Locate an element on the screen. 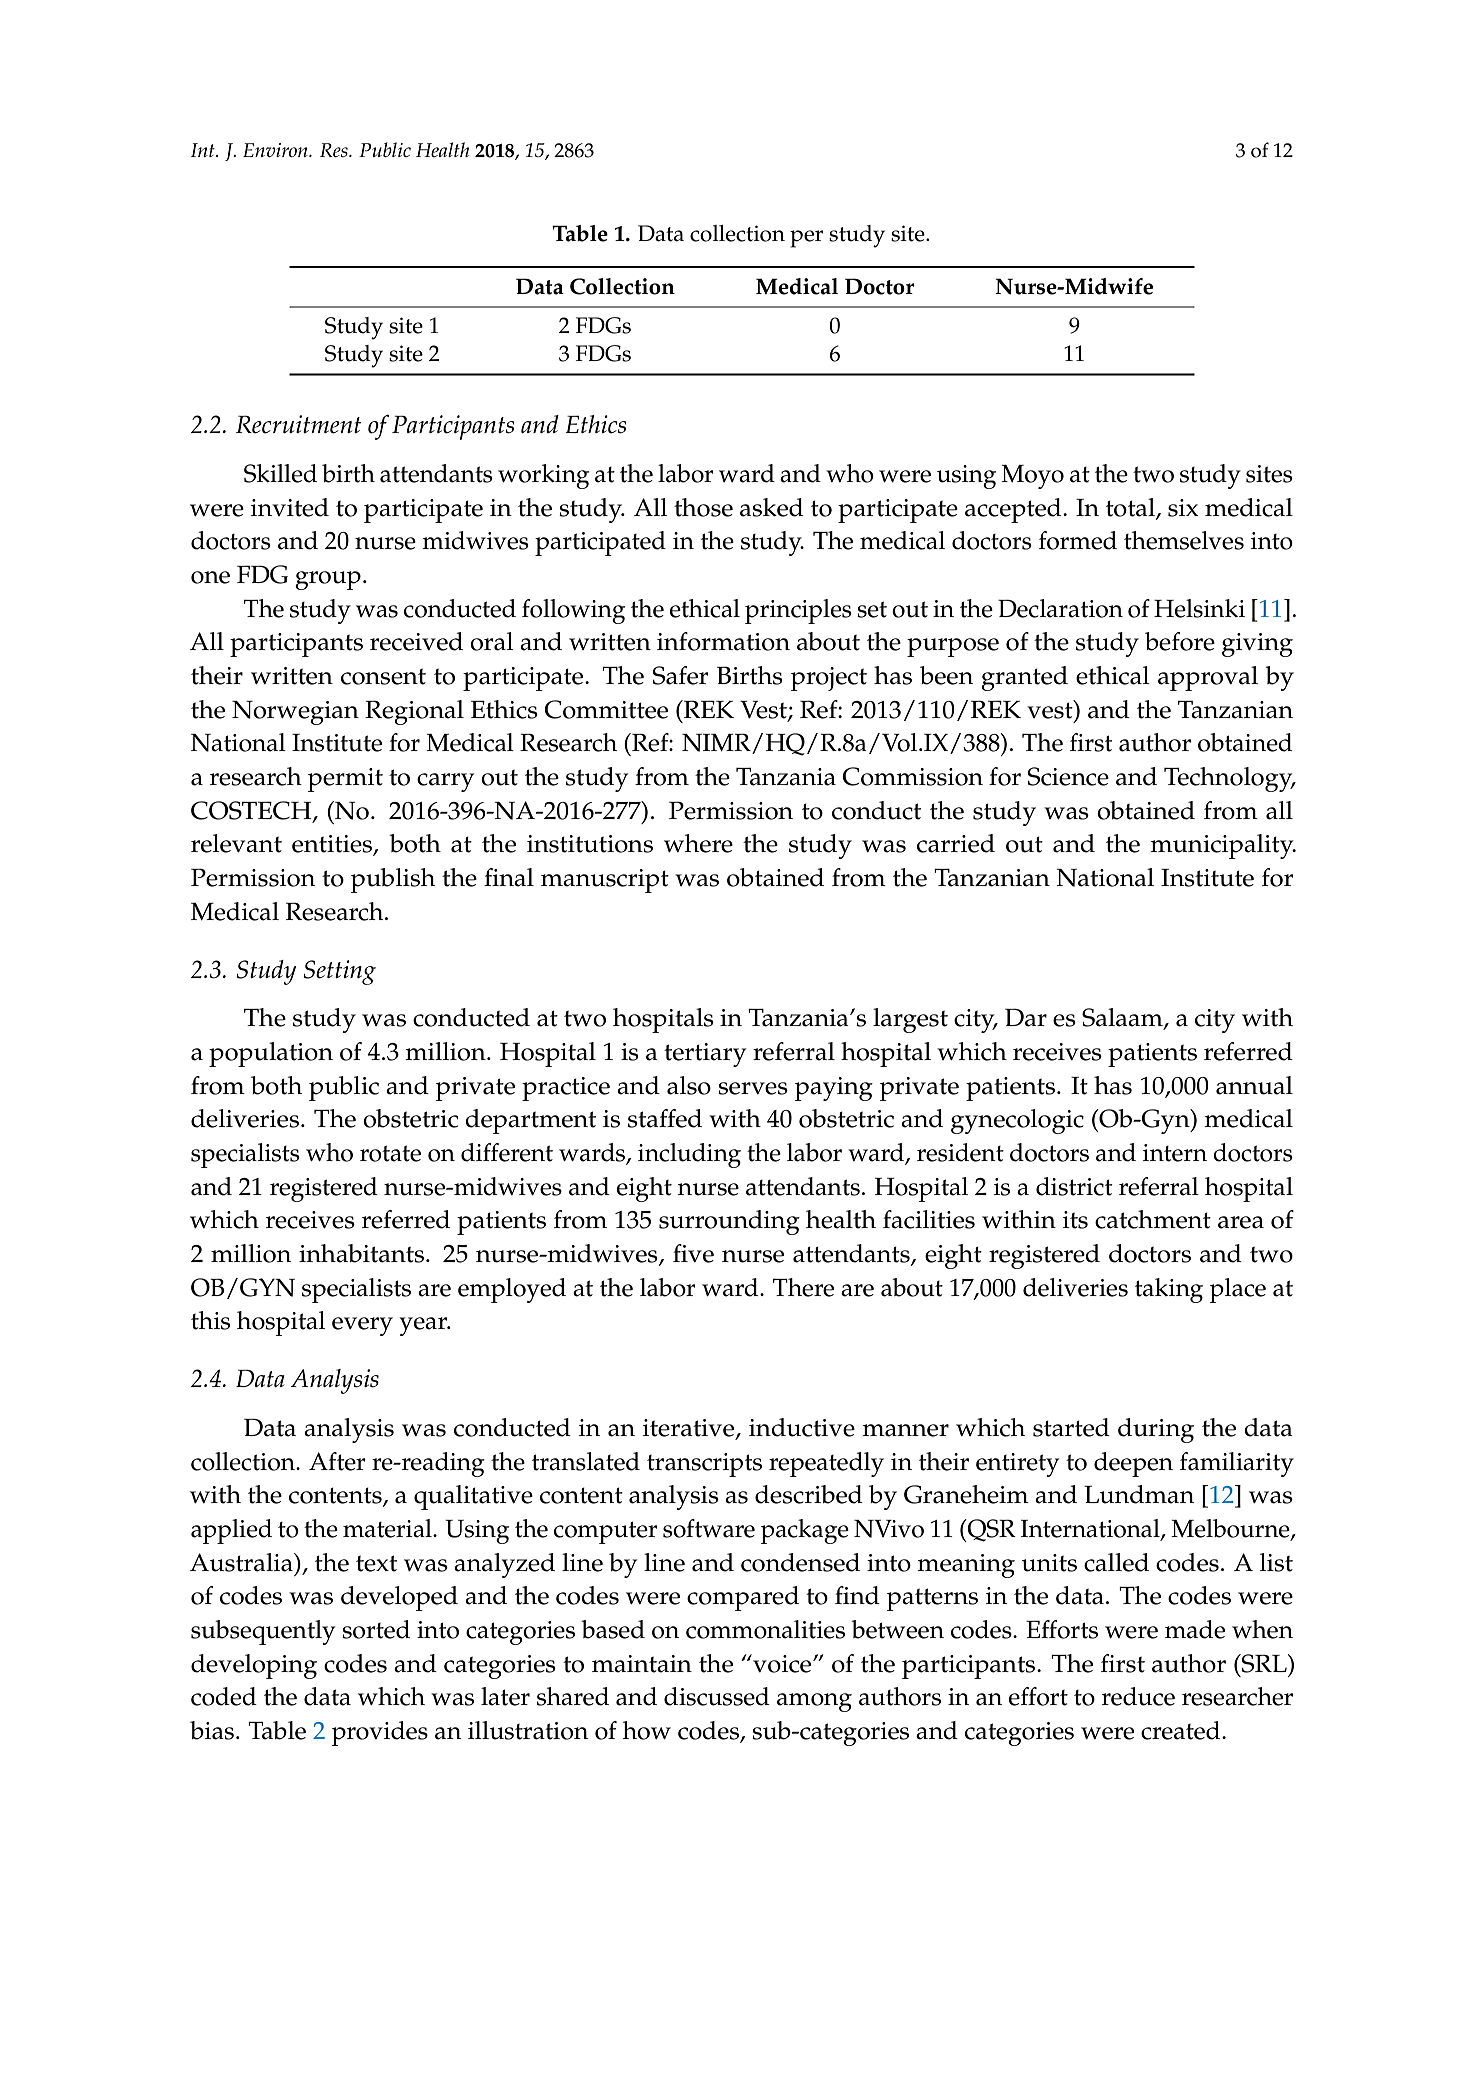  reduce is located at coordinates (1138, 1696).
